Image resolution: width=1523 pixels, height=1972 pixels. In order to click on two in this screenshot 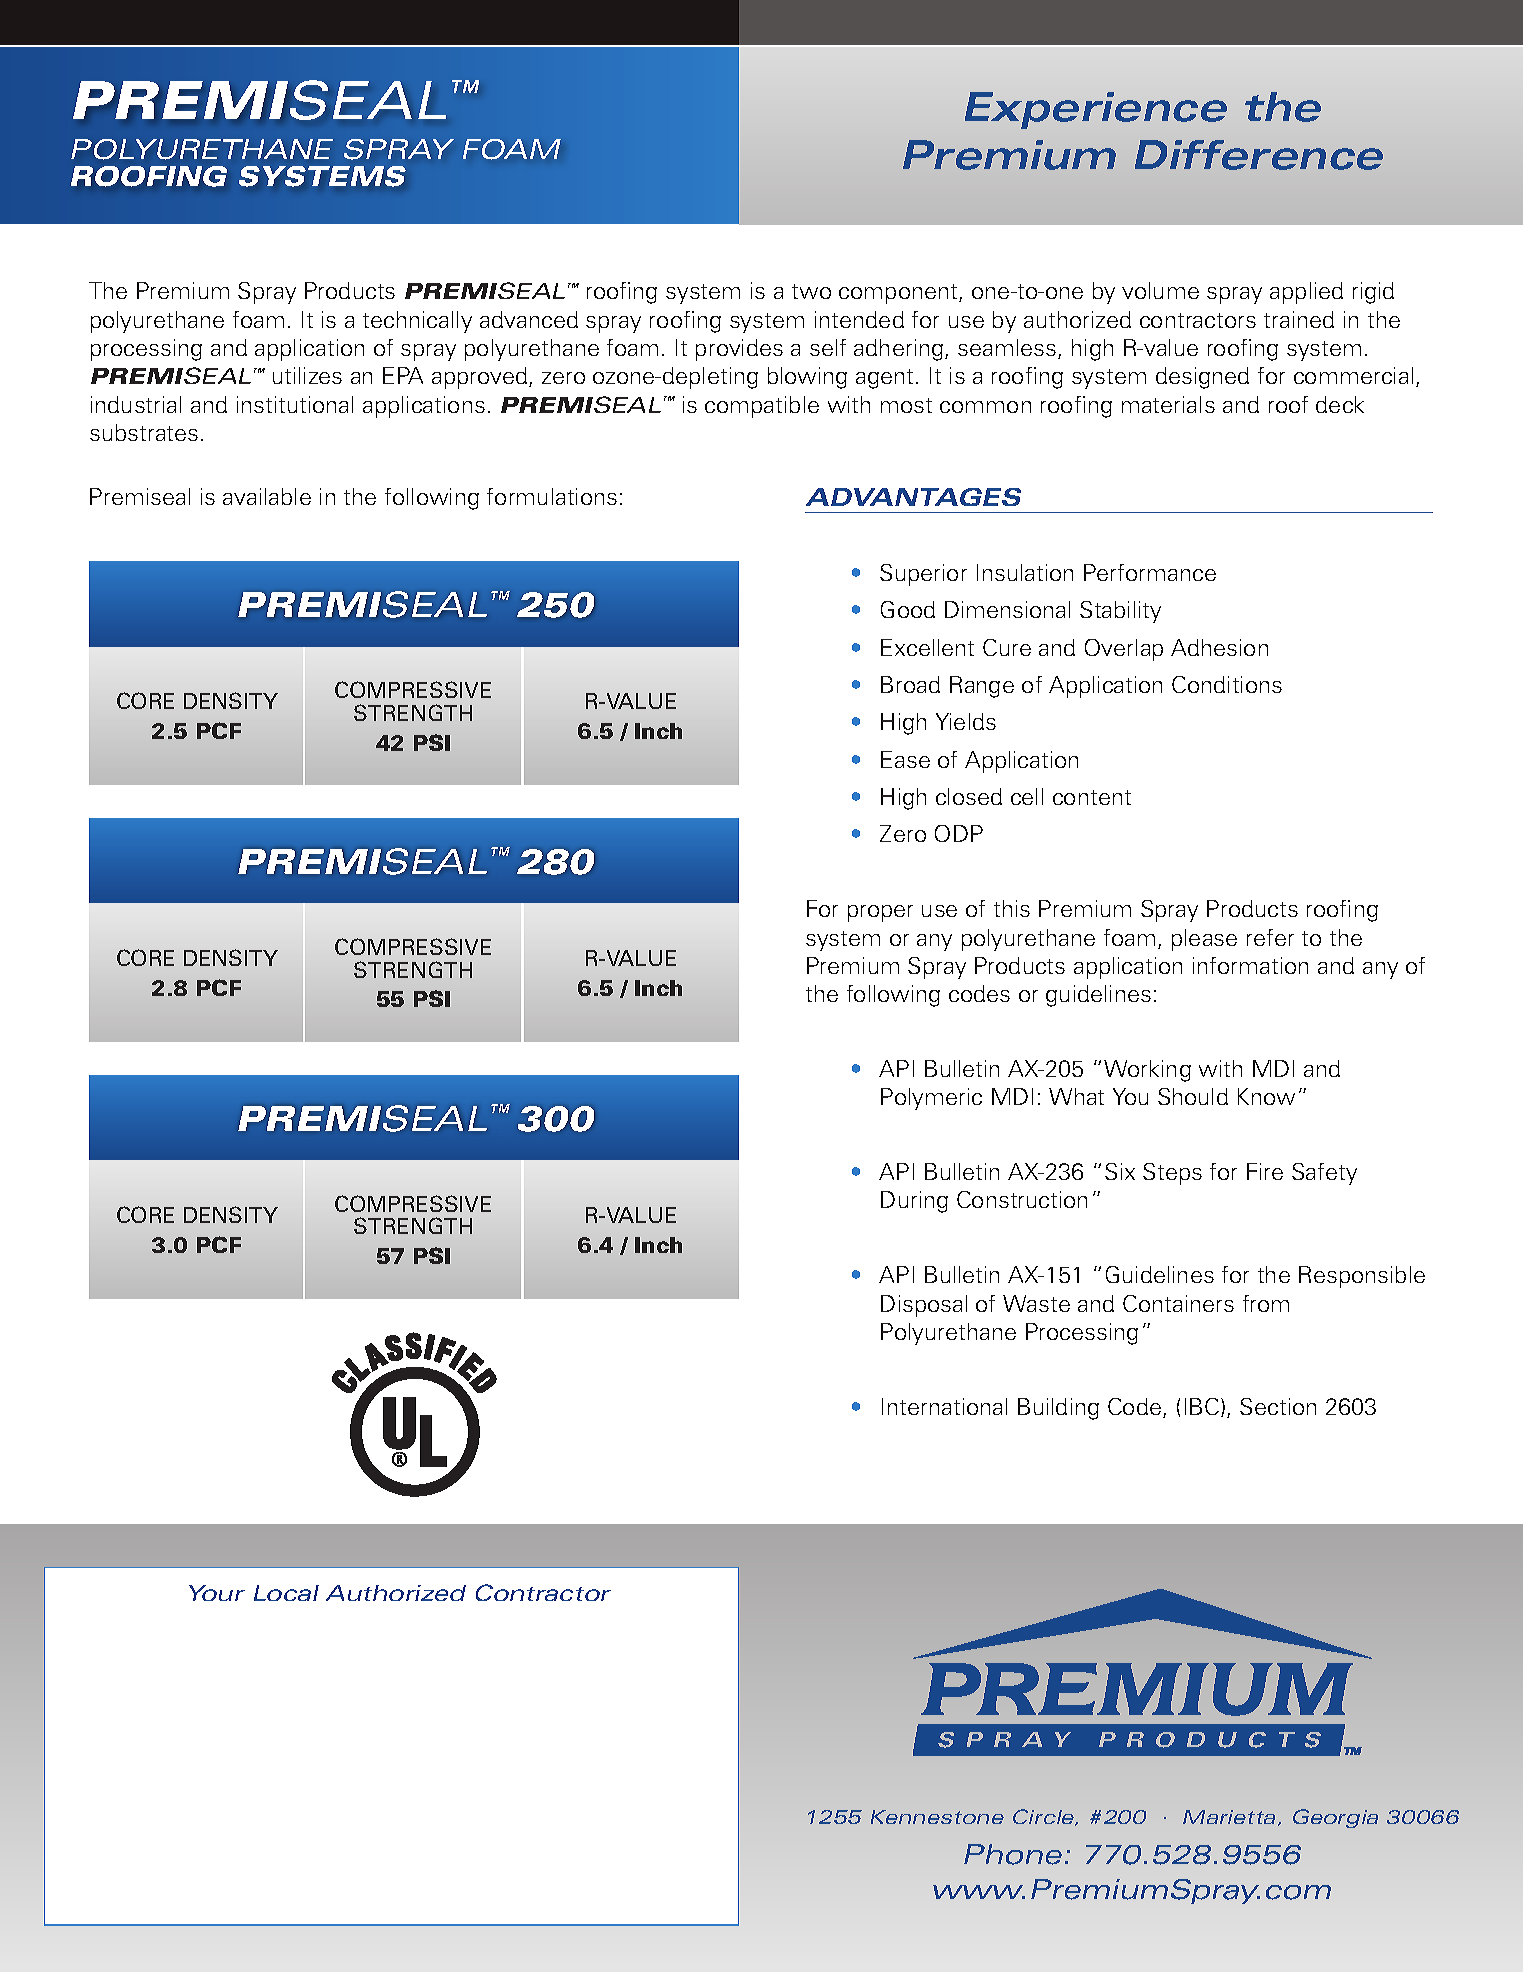, I will do `click(811, 291)`.
